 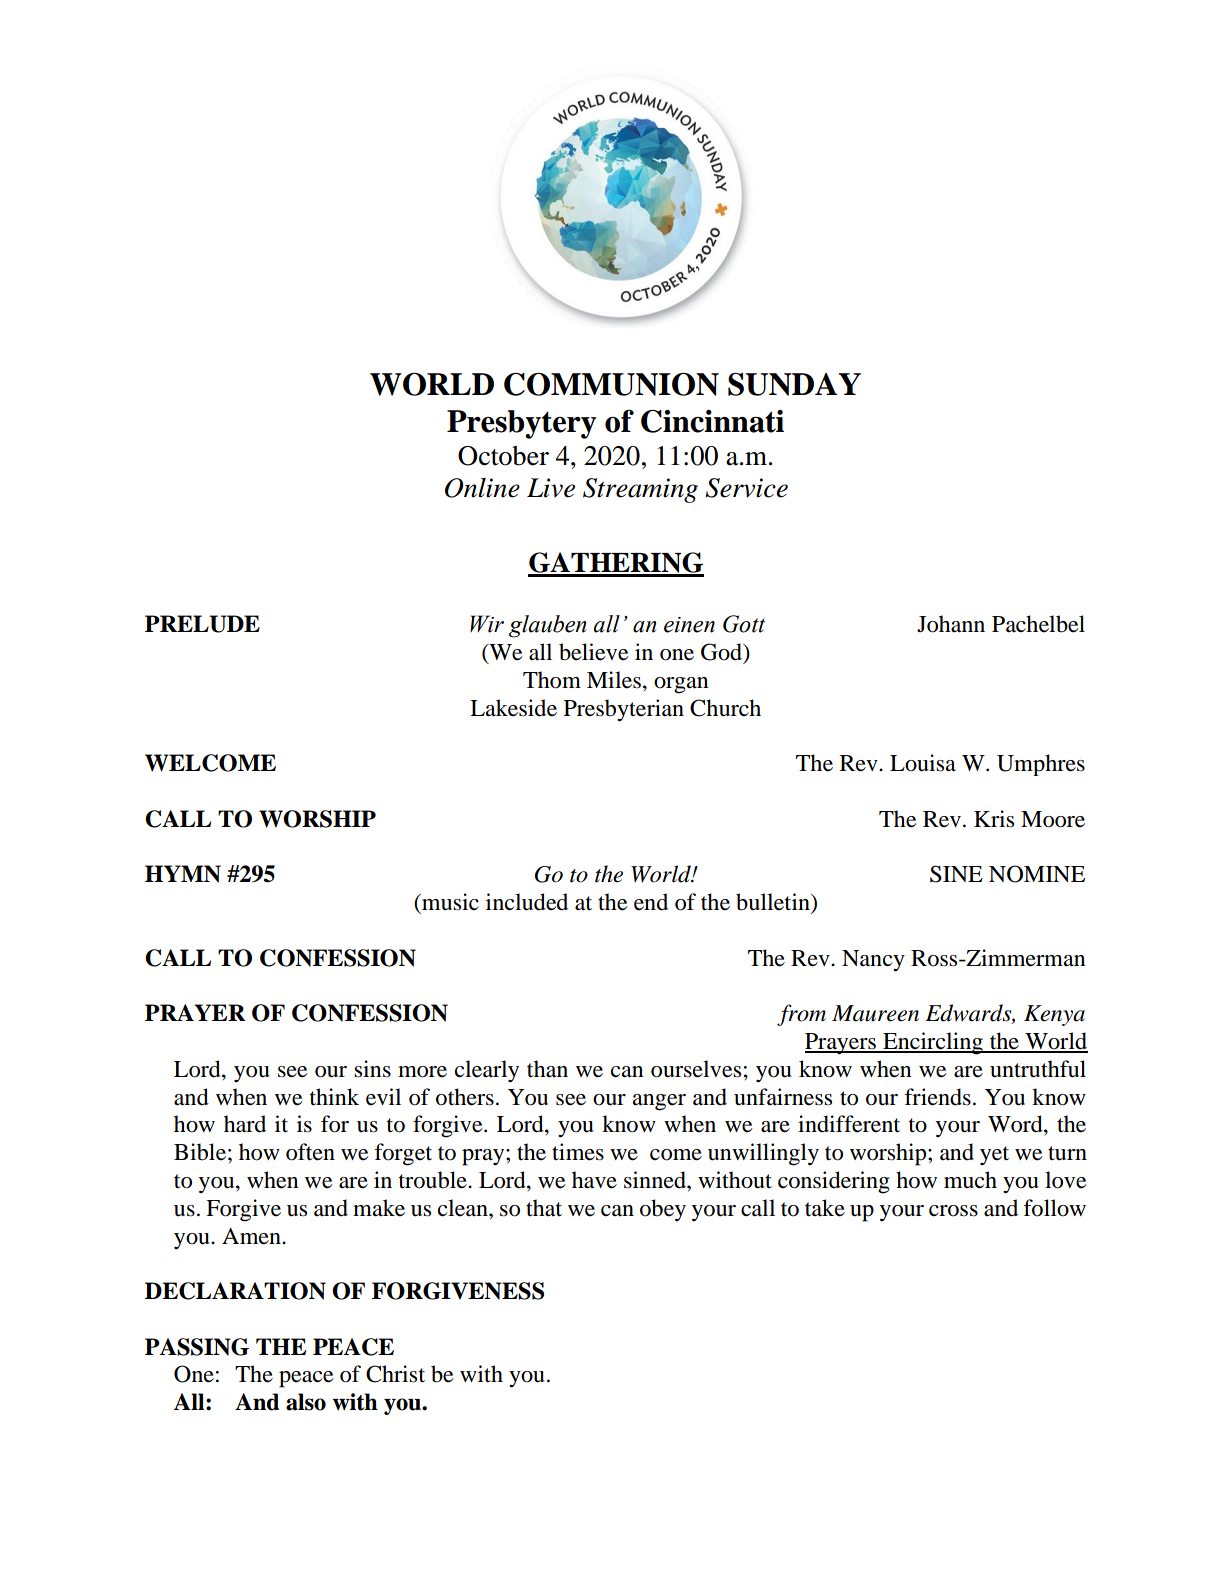 What do you see at coordinates (202, 624) in the screenshot?
I see `PRELUDE` at bounding box center [202, 624].
